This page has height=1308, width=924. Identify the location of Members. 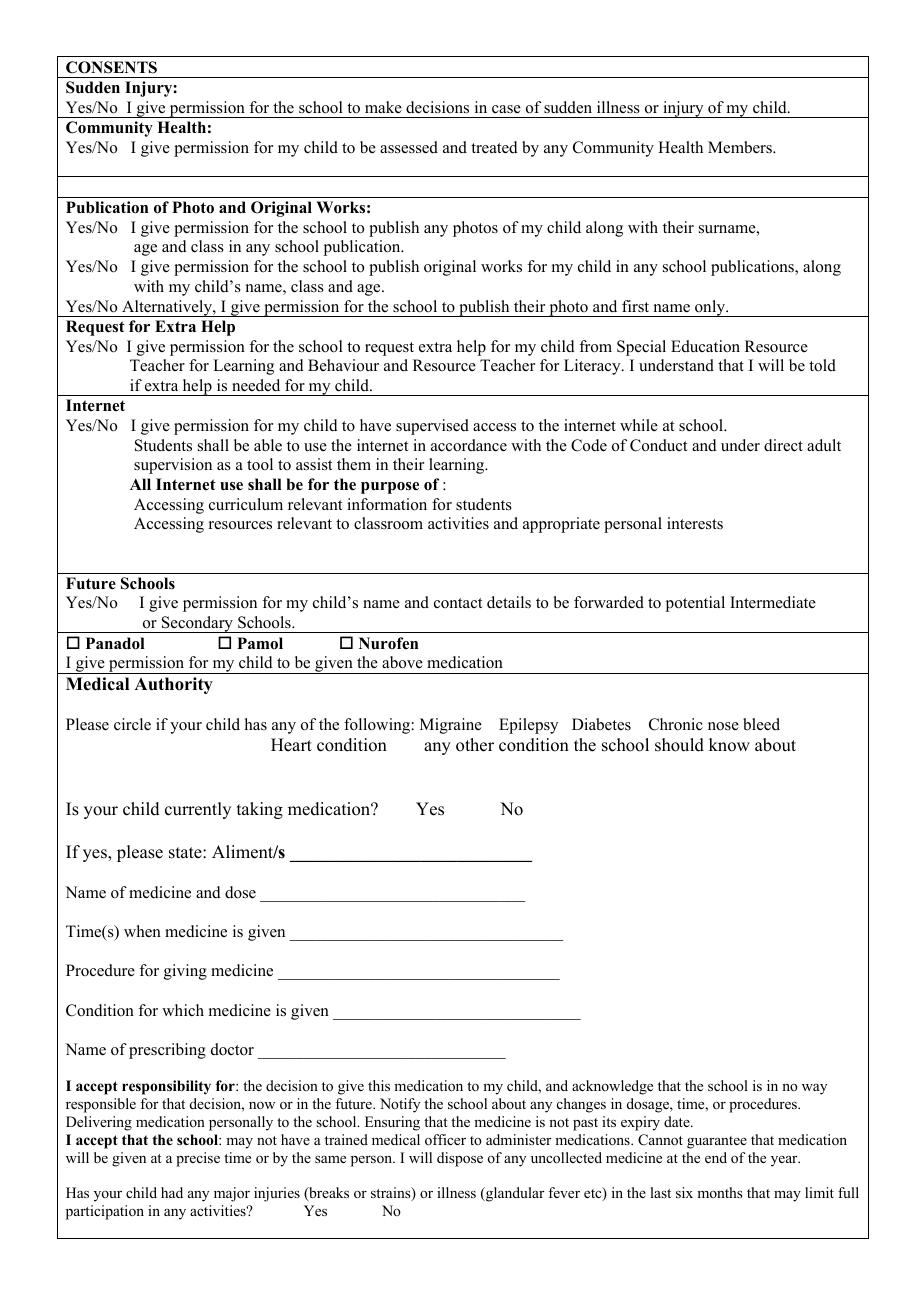
(741, 147).
